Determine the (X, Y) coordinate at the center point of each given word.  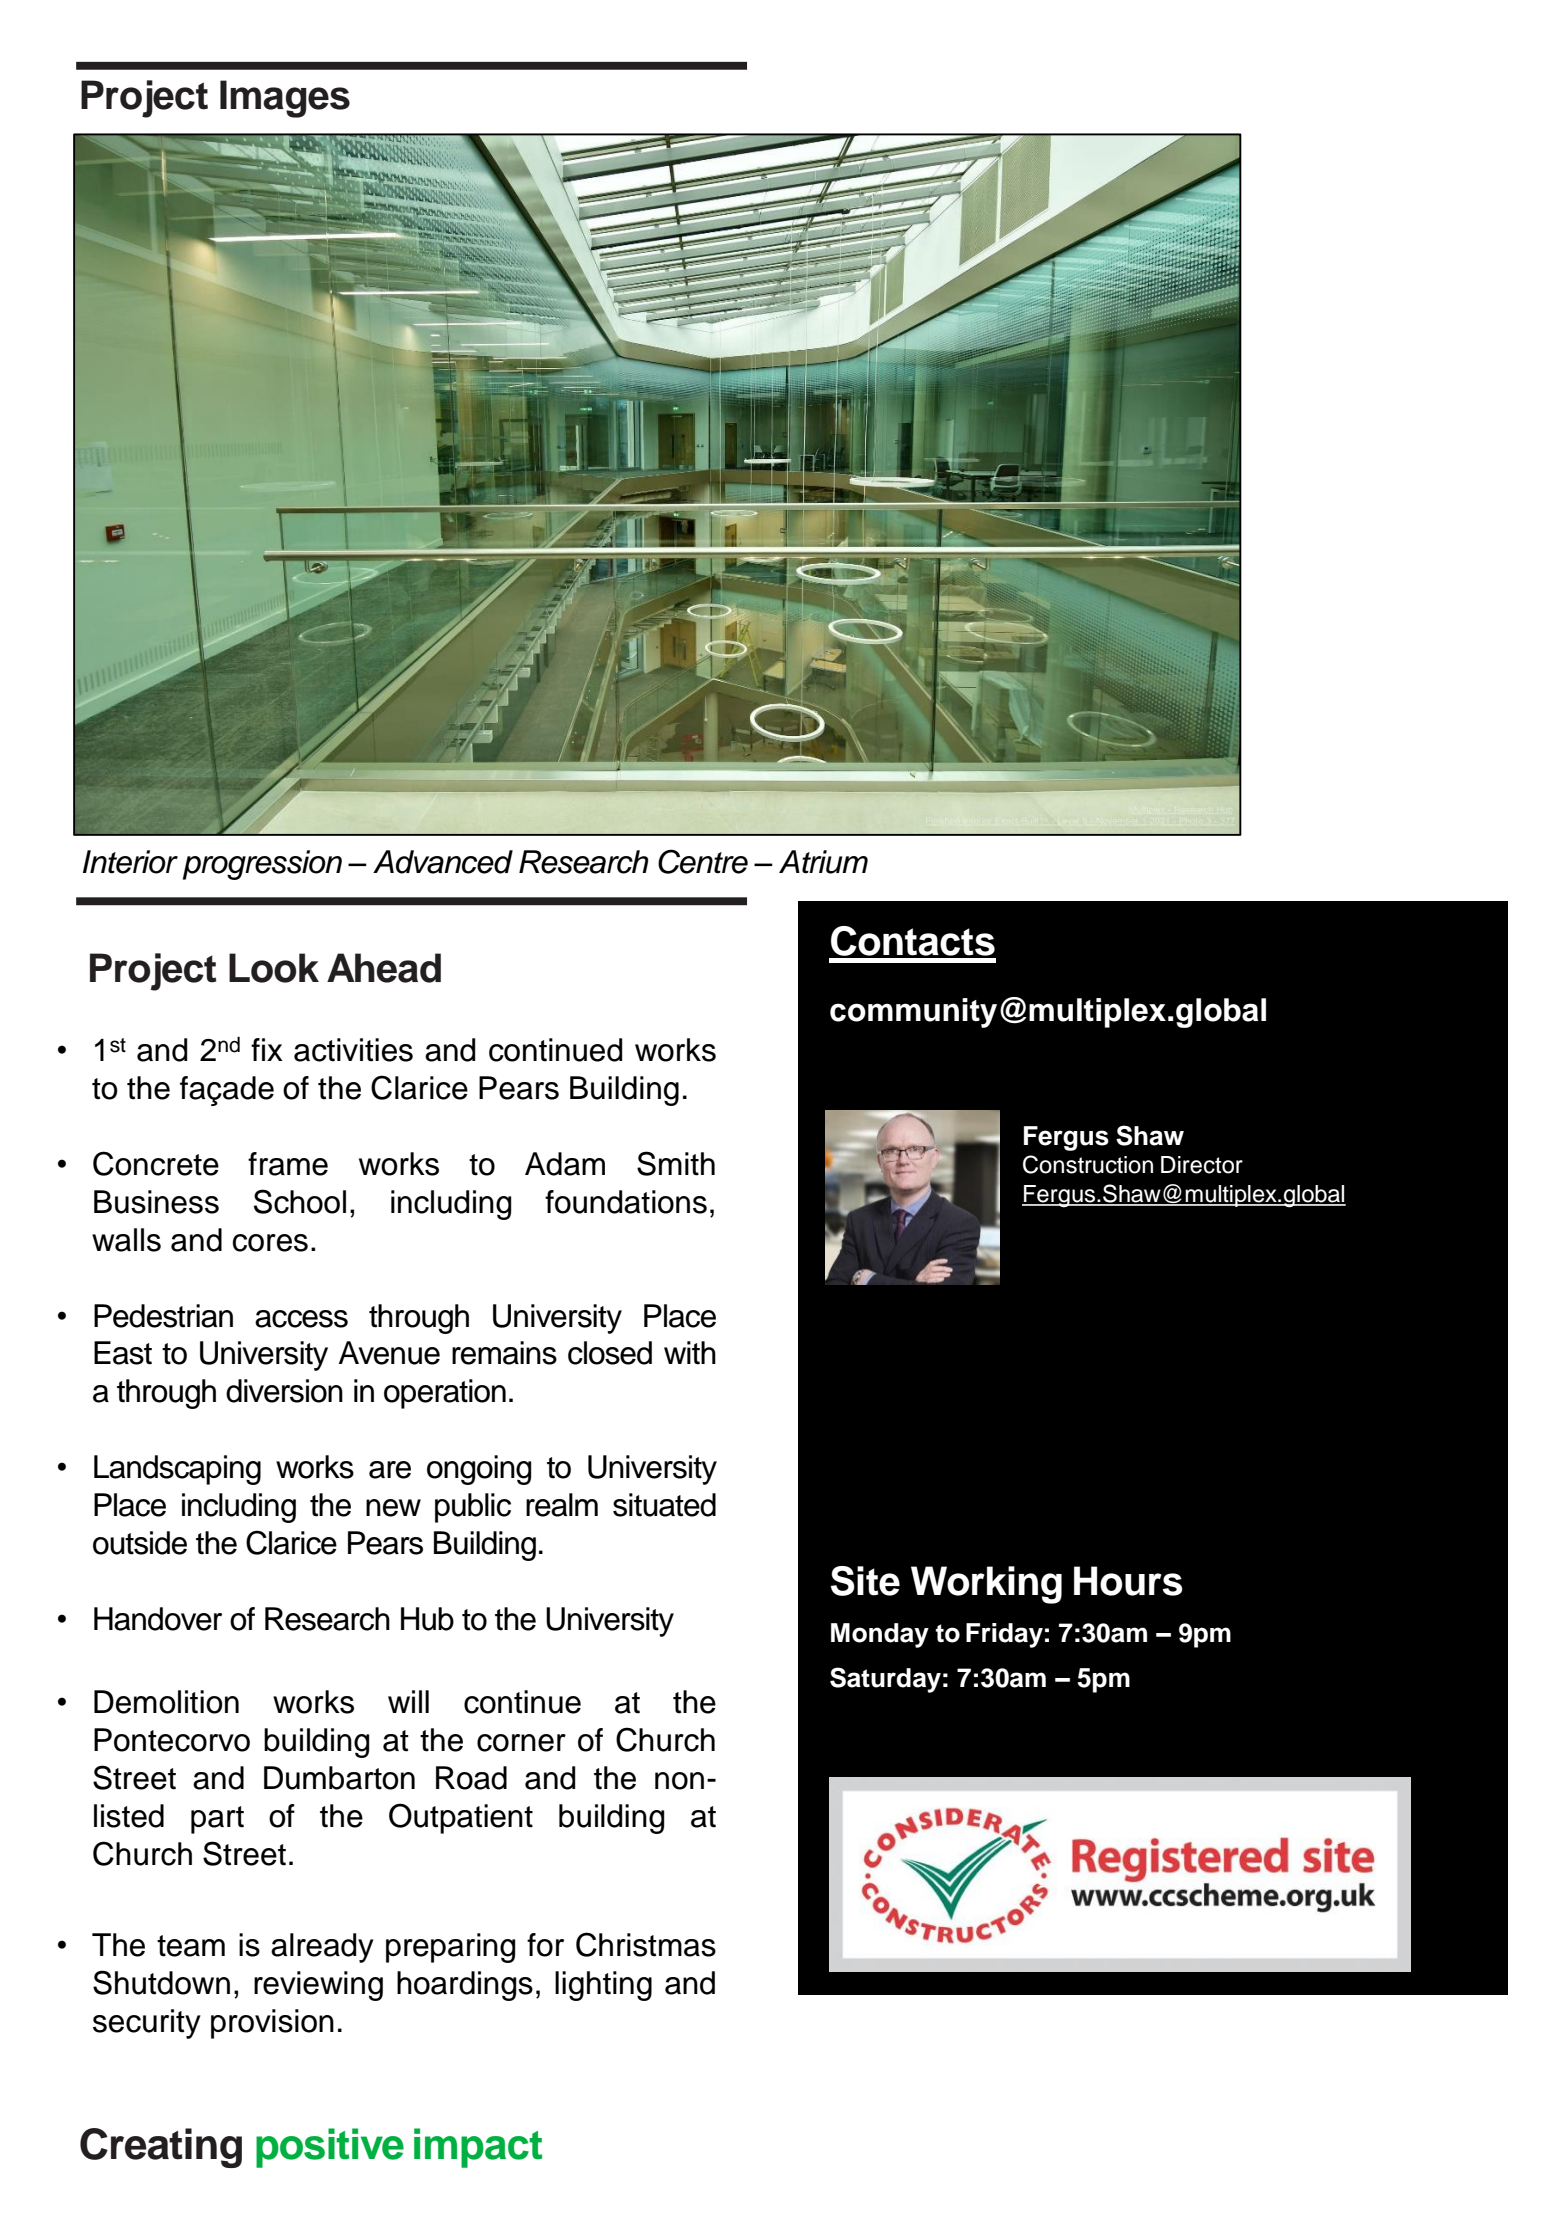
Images (285, 99)
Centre (703, 861)
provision (272, 2024)
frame (288, 1164)
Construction (1088, 1164)
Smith (676, 1163)
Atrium (823, 862)
